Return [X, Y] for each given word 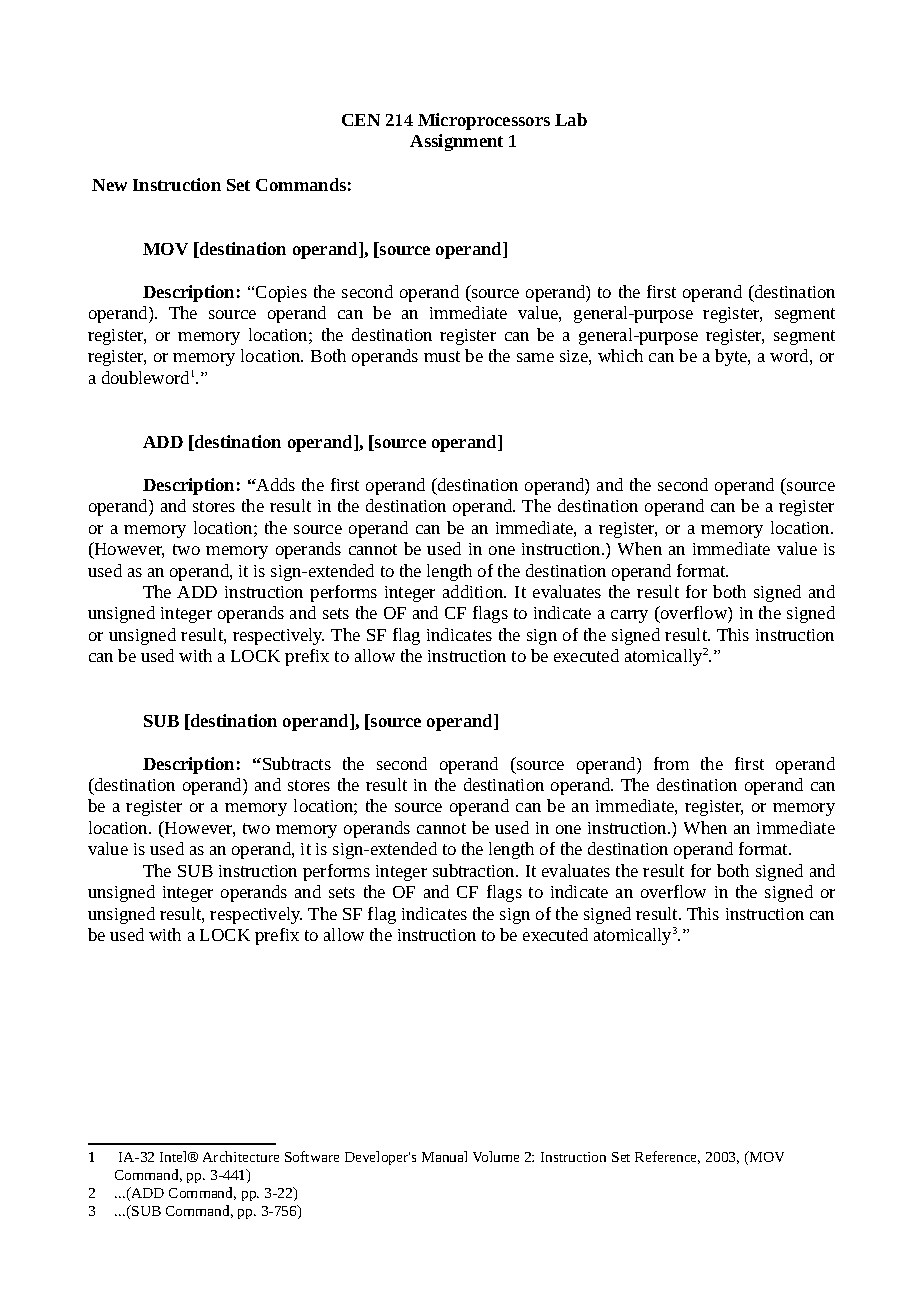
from [671, 763]
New [109, 185]
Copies [281, 294]
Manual [444, 1156]
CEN [361, 120]
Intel [175, 1156]
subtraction [475, 870]
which [620, 355]
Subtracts [297, 763]
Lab [571, 119]
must [442, 356]
